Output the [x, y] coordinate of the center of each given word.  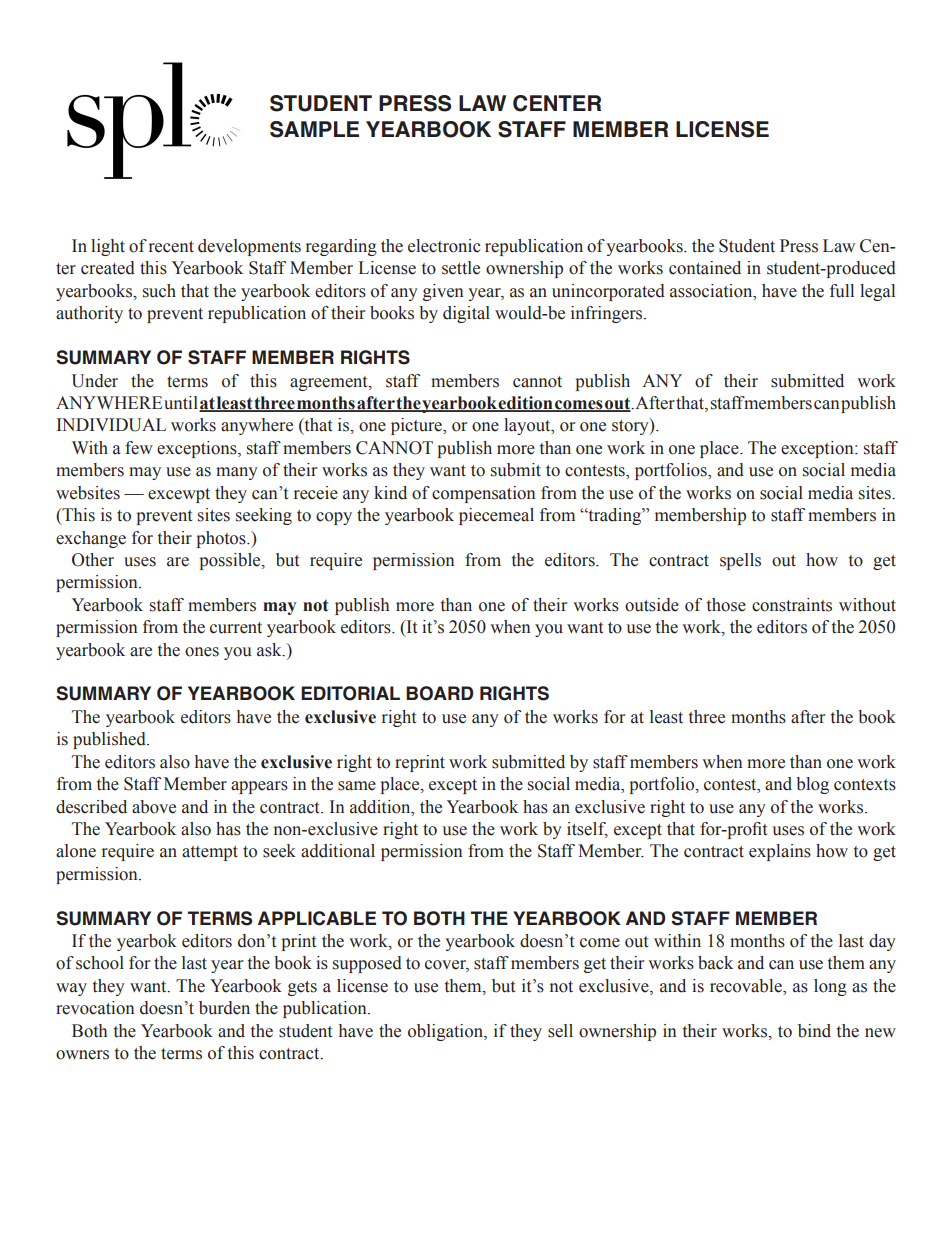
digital [466, 314]
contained [705, 268]
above [154, 807]
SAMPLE [314, 129]
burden [224, 1008]
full [842, 291]
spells [740, 561]
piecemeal [496, 516]
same [357, 786]
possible [231, 561]
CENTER [557, 103]
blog [812, 785]
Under [95, 381]
